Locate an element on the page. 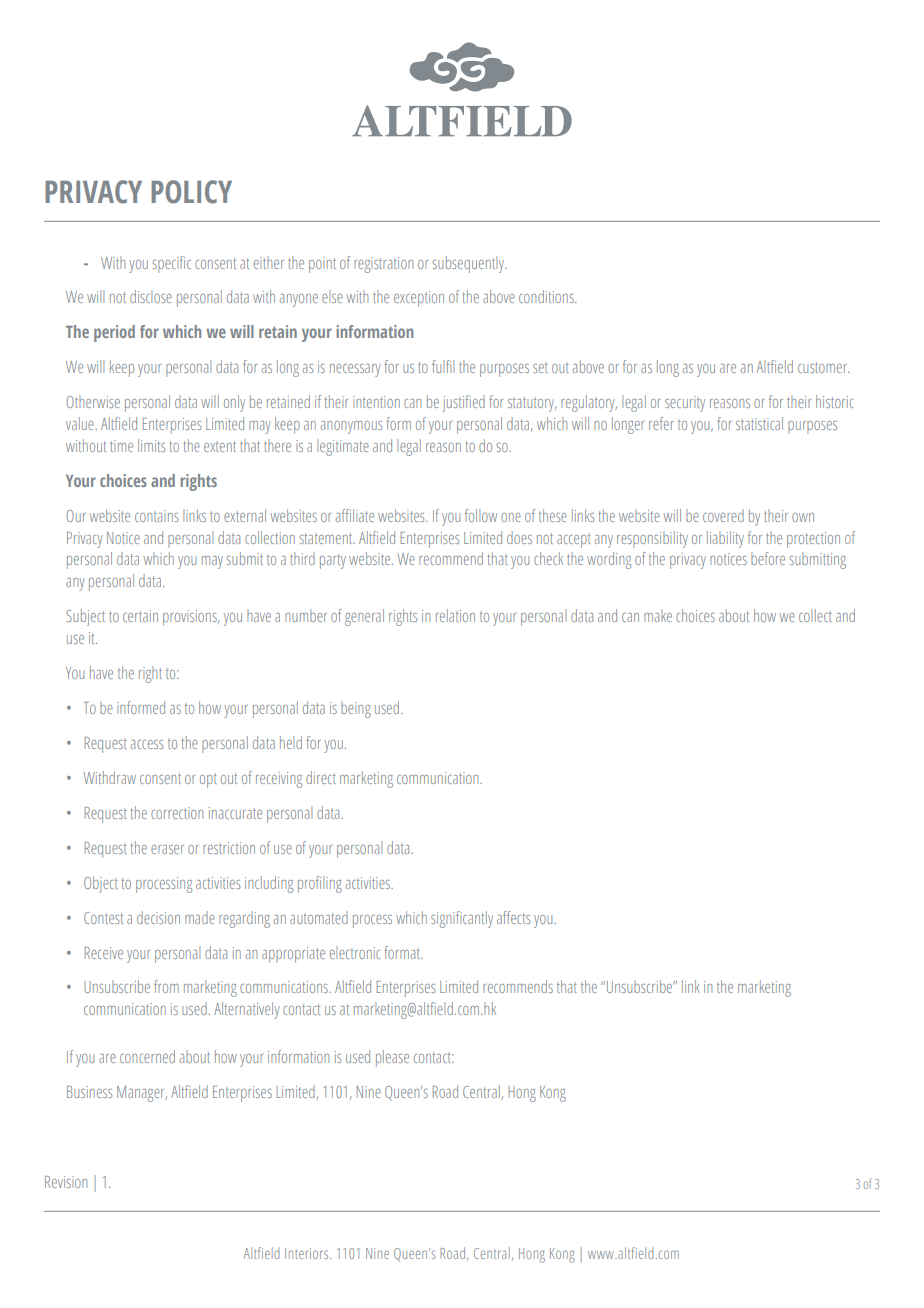 Image resolution: width=924 pixels, height=1308 pixels. access is located at coordinates (147, 744).
